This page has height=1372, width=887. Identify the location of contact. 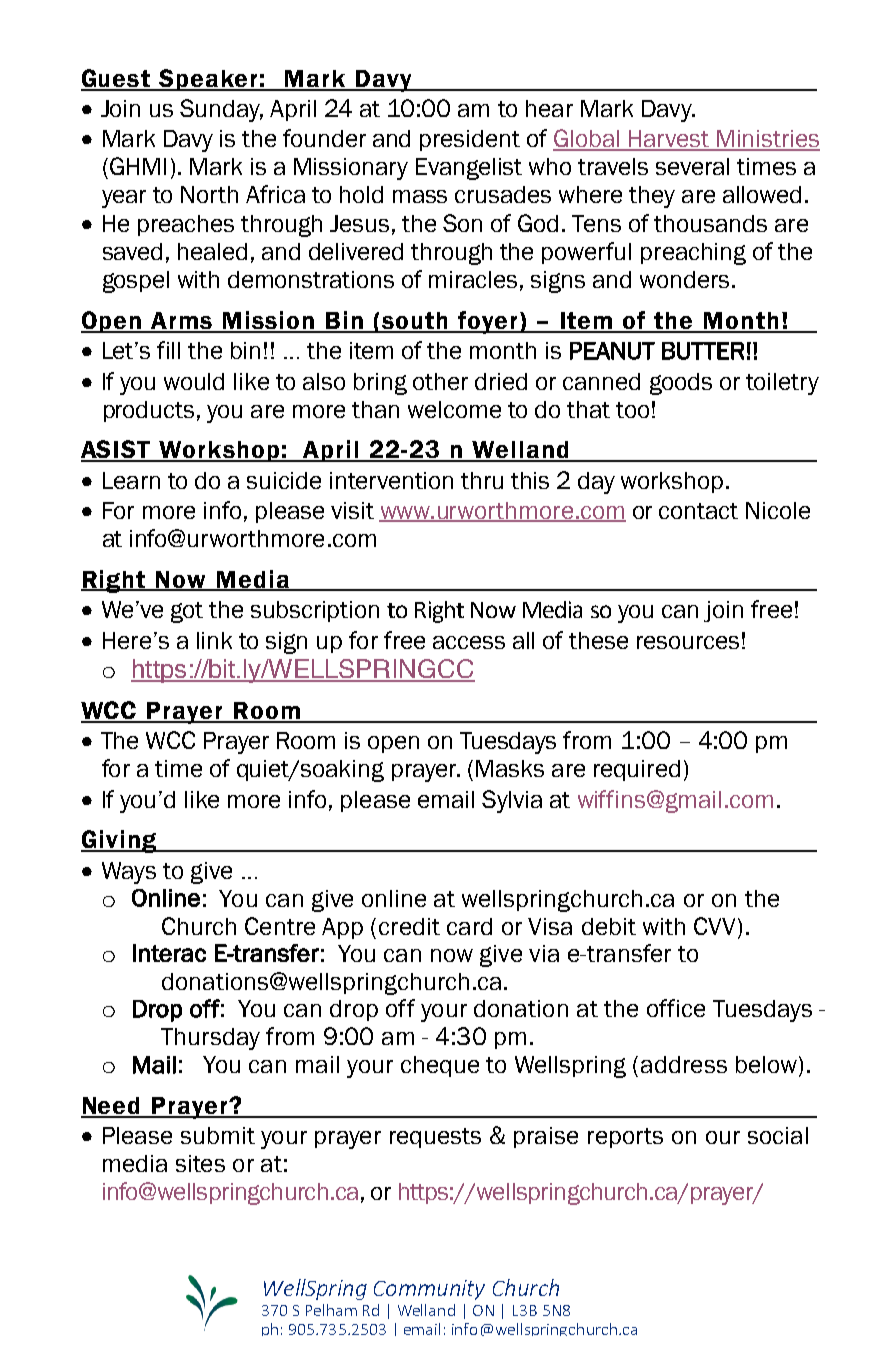
(698, 511).
